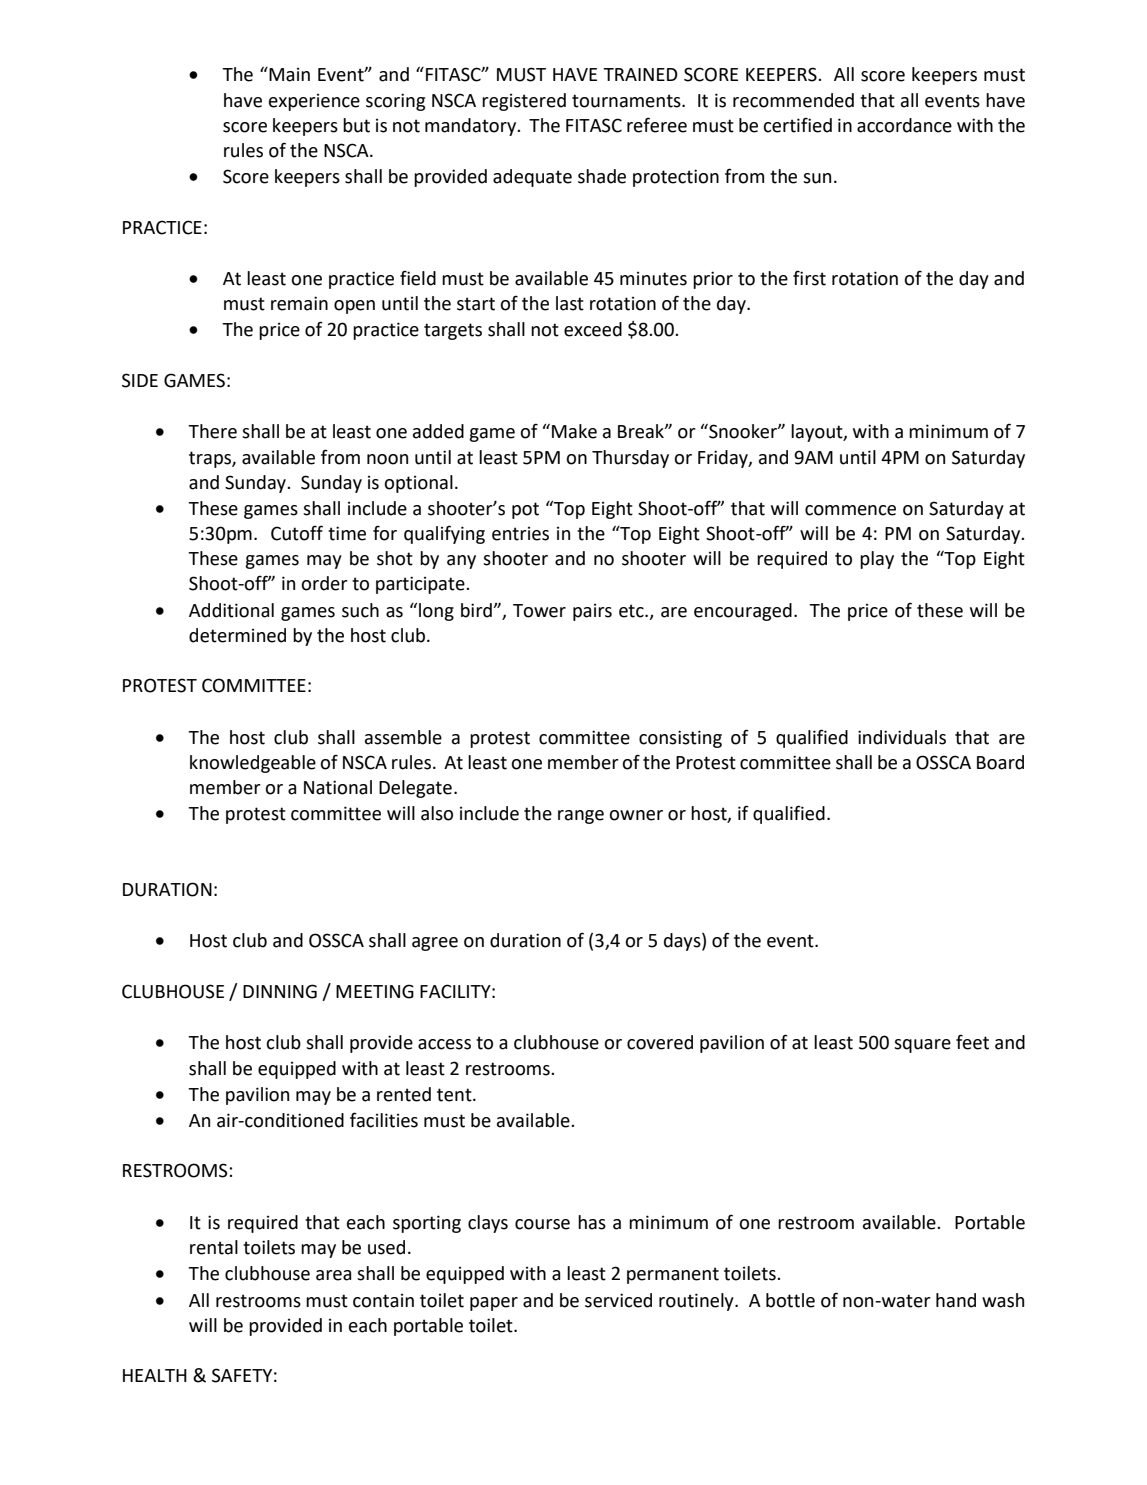 The height and width of the page is (1485, 1147). What do you see at coordinates (904, 125) in the page?
I see `accordance` at bounding box center [904, 125].
